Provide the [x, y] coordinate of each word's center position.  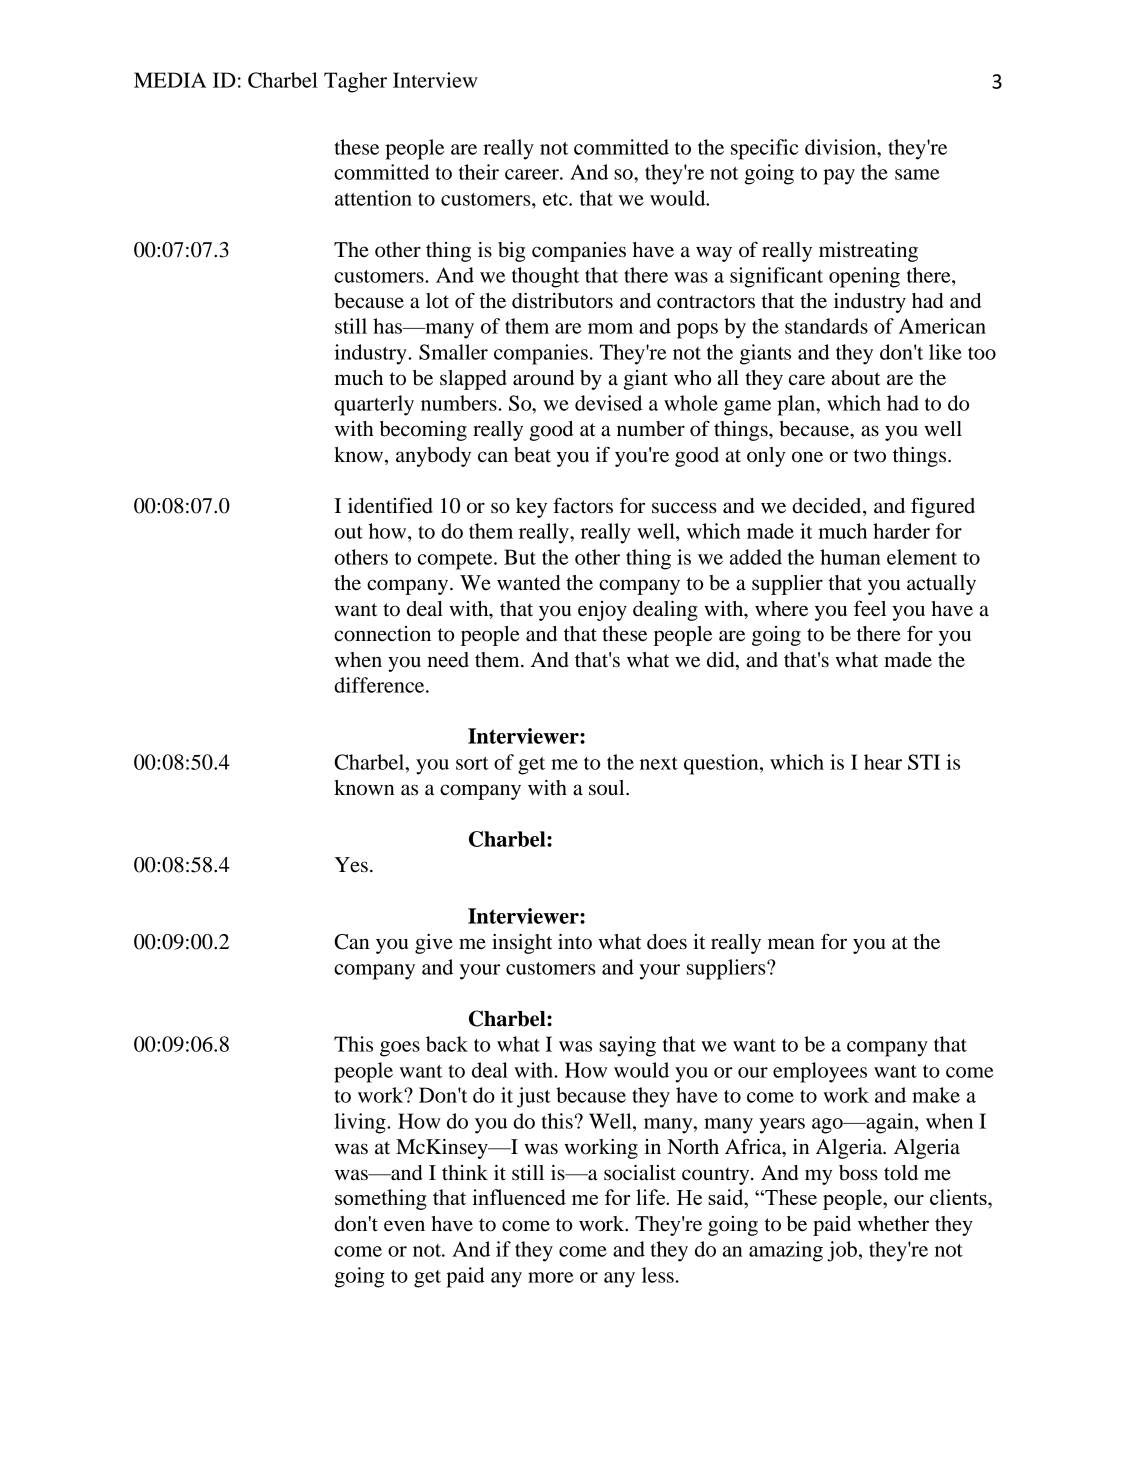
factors [583, 505]
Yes [351, 865]
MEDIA [170, 80]
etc [556, 199]
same [917, 174]
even [404, 1226]
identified [390, 505]
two [870, 456]
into [575, 942]
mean [791, 944]
